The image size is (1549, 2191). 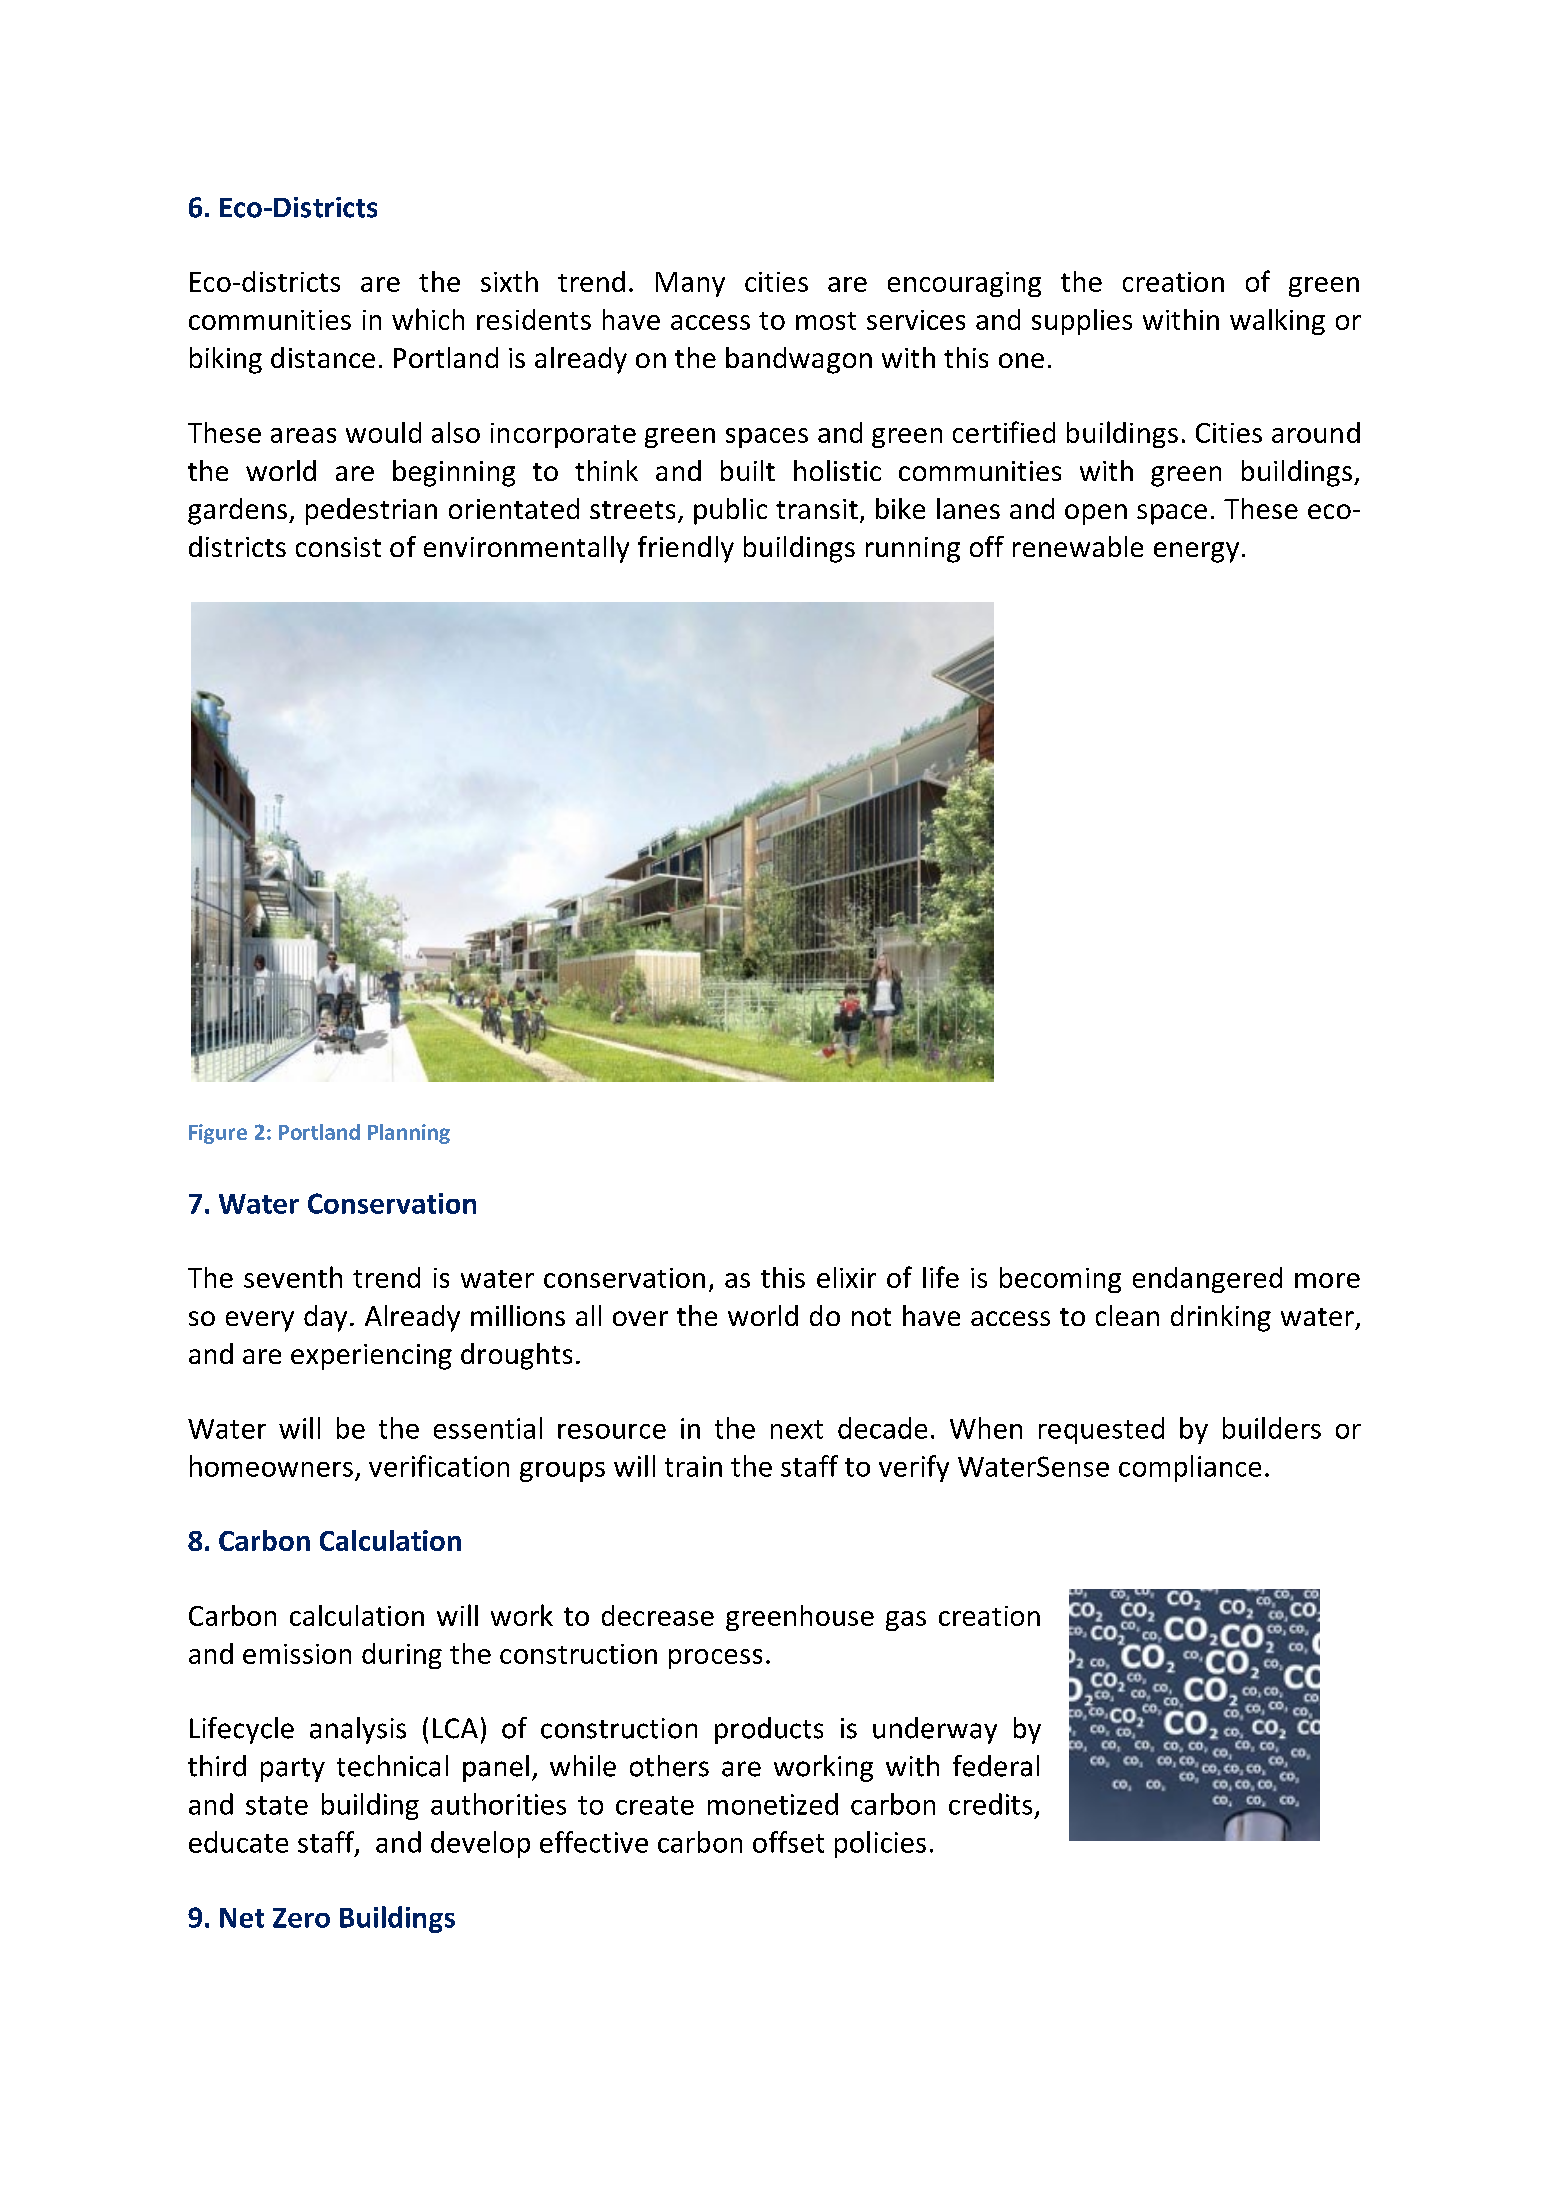 I want to click on homeowners, so click(x=271, y=1466).
